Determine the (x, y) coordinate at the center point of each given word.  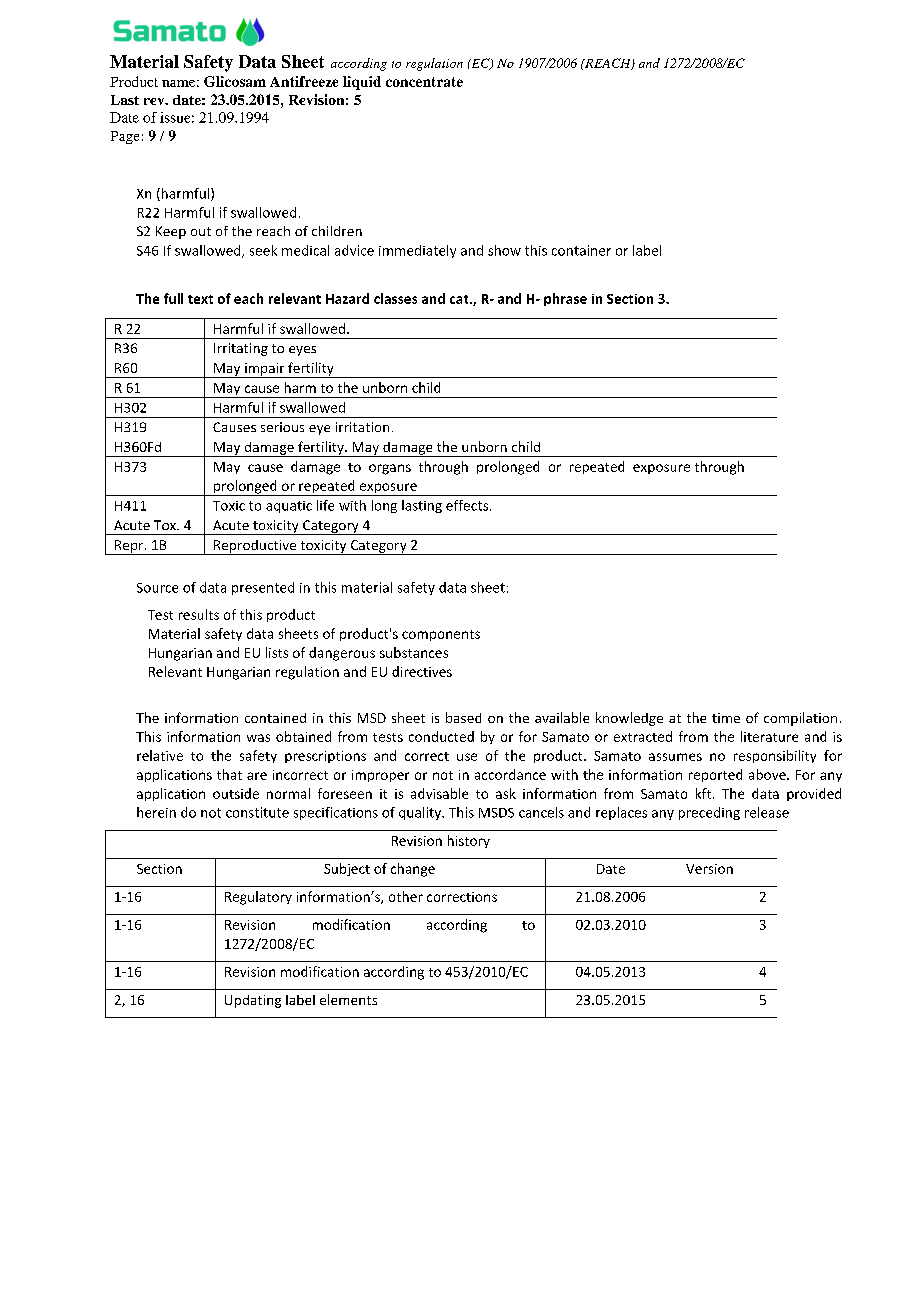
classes (395, 298)
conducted (441, 736)
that (229, 774)
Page (125, 137)
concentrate (424, 82)
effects (468, 505)
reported (715, 775)
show (504, 250)
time (726, 718)
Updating (253, 1001)
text (200, 299)
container (581, 250)
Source (157, 588)
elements (348, 999)
